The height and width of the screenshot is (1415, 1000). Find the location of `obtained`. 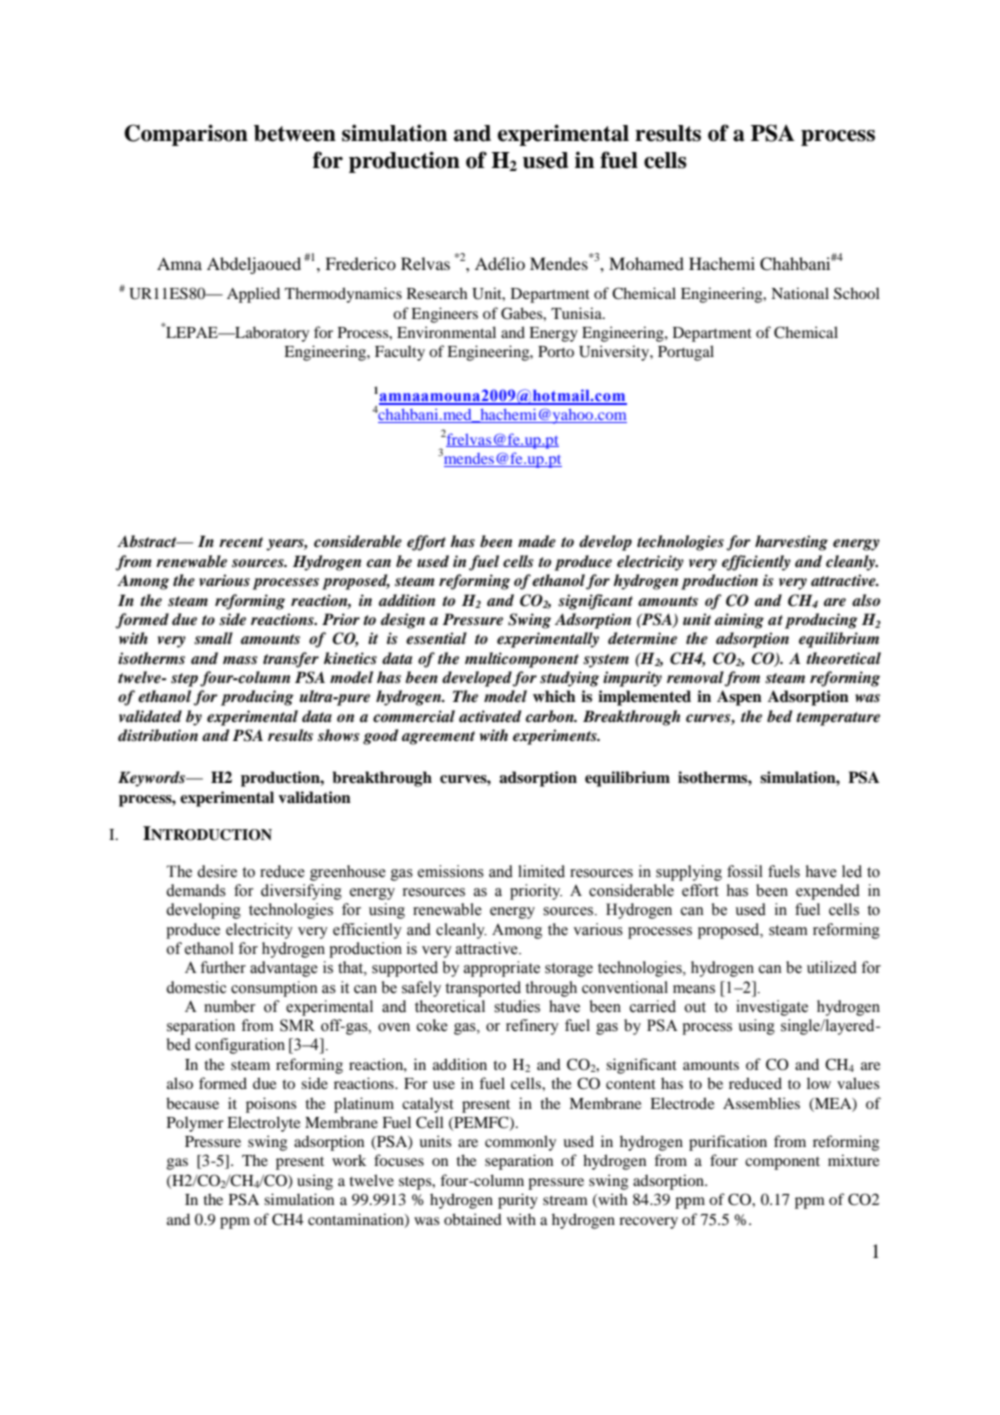

obtained is located at coordinates (473, 1219).
